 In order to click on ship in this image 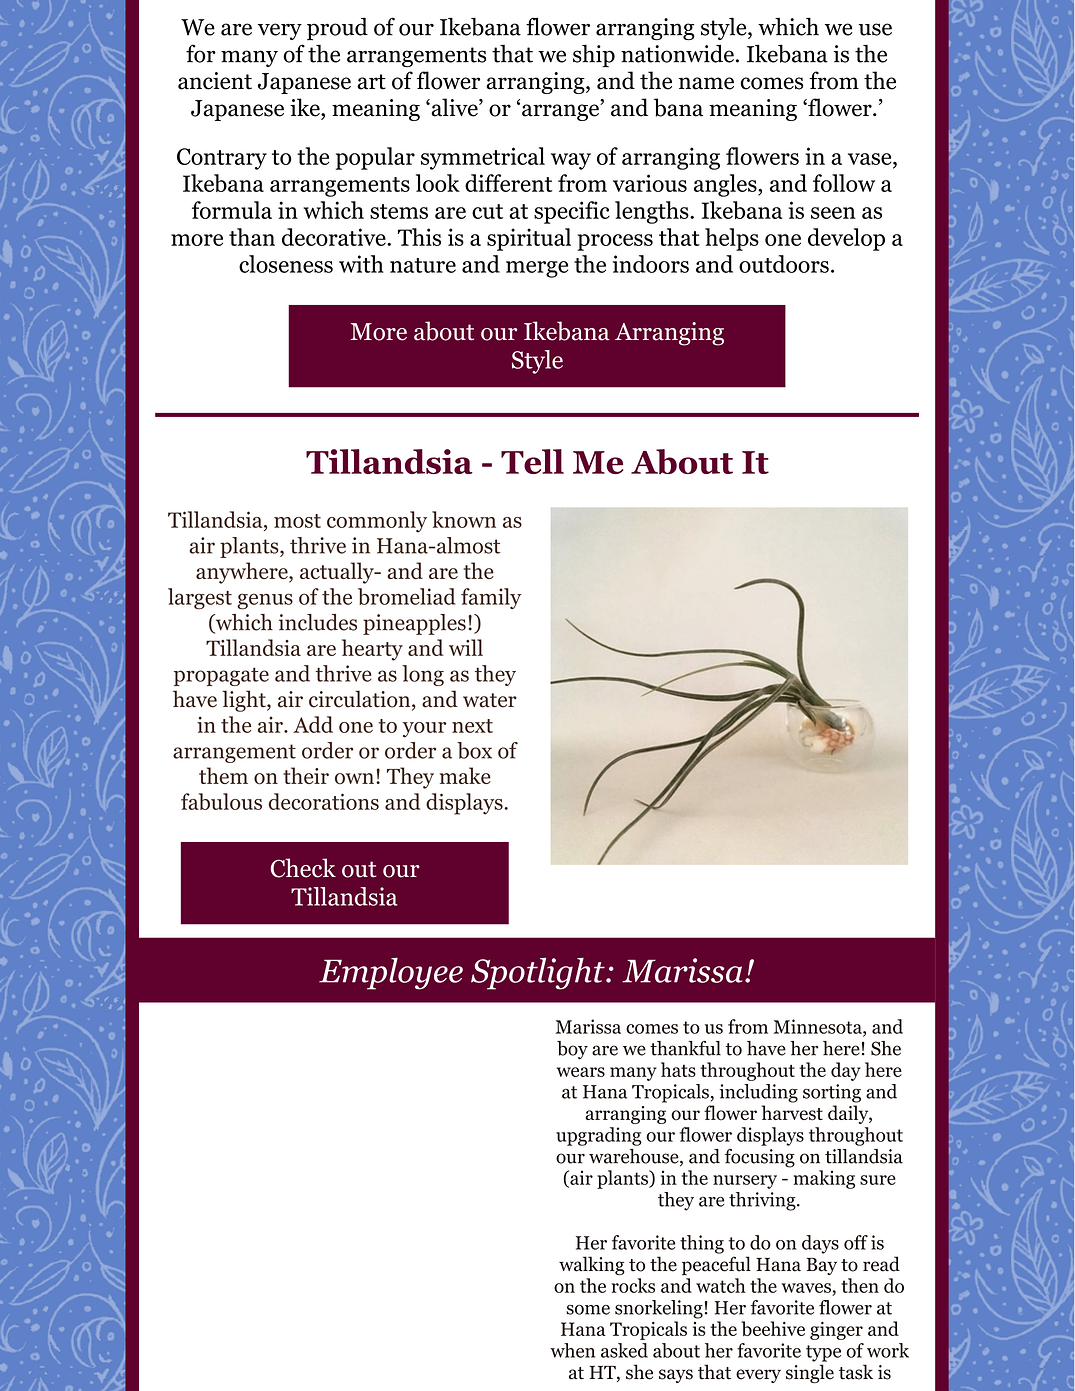, I will do `click(594, 56)`.
